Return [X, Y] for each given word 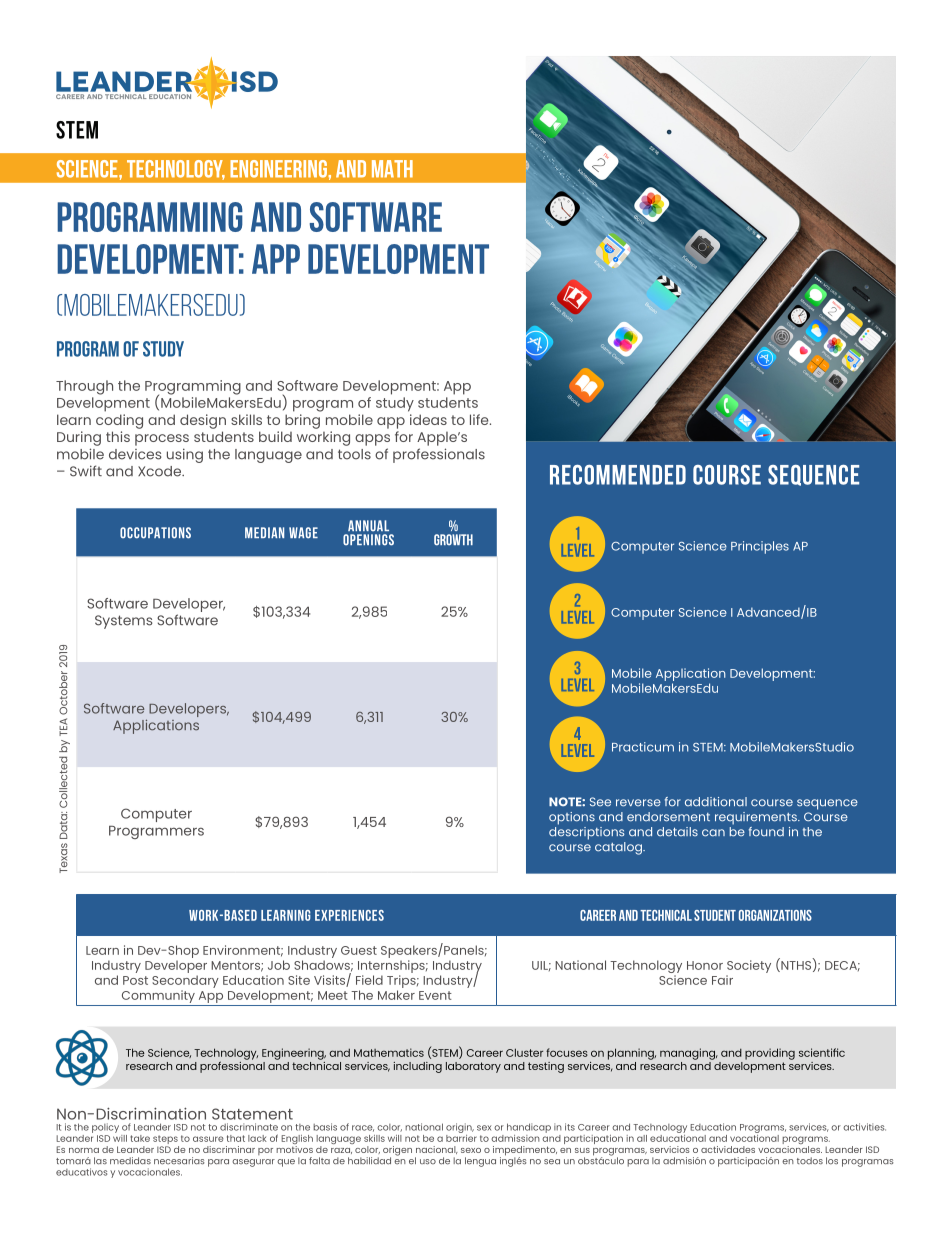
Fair [722, 980]
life [480, 419]
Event [435, 995]
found [766, 832]
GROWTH [453, 540]
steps [166, 1141]
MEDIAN [264, 532]
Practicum [643, 747]
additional [716, 802]
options [572, 818]
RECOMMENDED [618, 475]
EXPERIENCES [349, 915]
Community [158, 996]
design [203, 421]
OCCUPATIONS [155, 533]
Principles [760, 547]
